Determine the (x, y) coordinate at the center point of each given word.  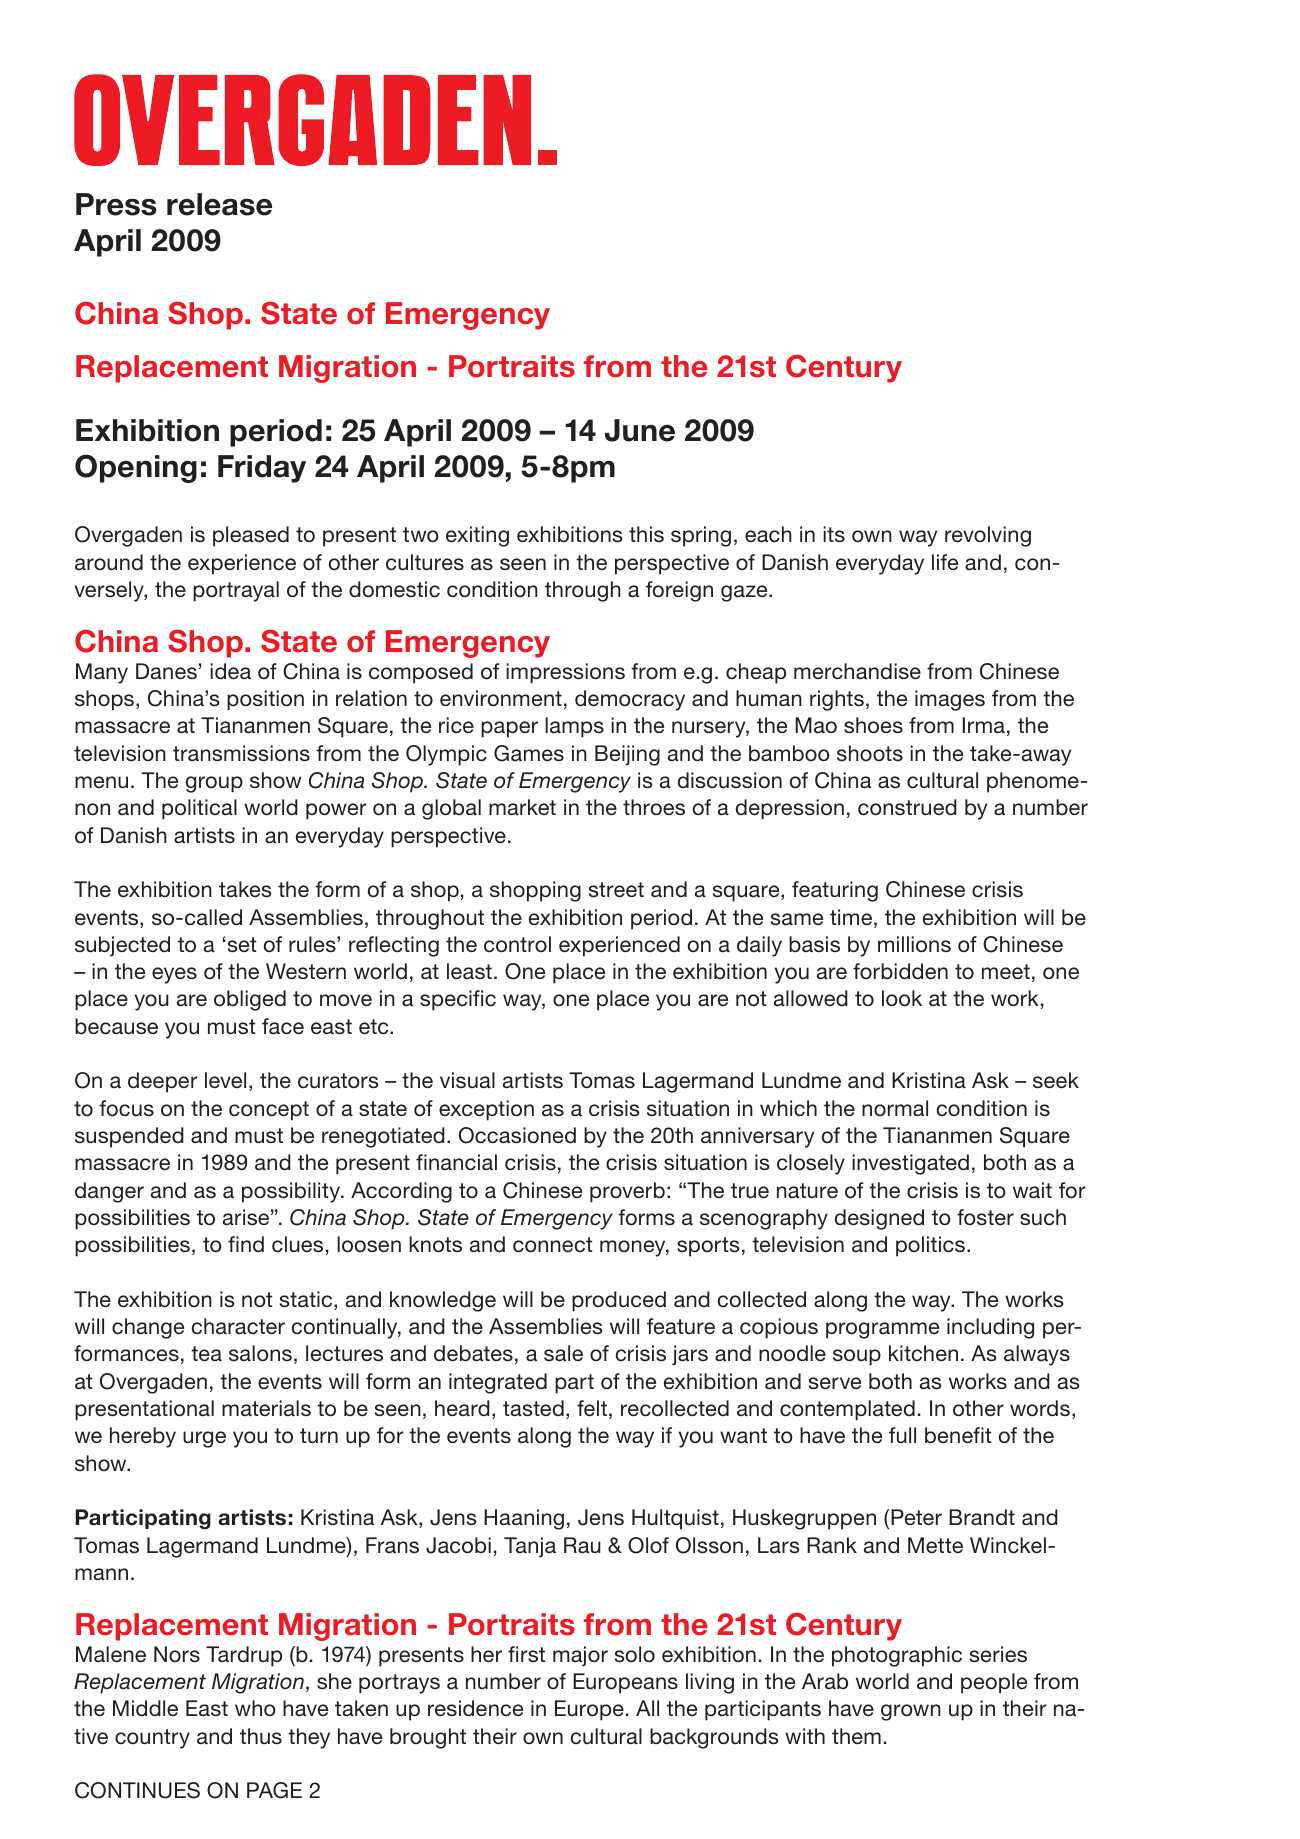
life (945, 562)
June (640, 430)
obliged (250, 1000)
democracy (630, 700)
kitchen (923, 1353)
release (219, 204)
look (902, 998)
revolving (988, 536)
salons (260, 1353)
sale (563, 1353)
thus (261, 1736)
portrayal (236, 591)
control (517, 944)
